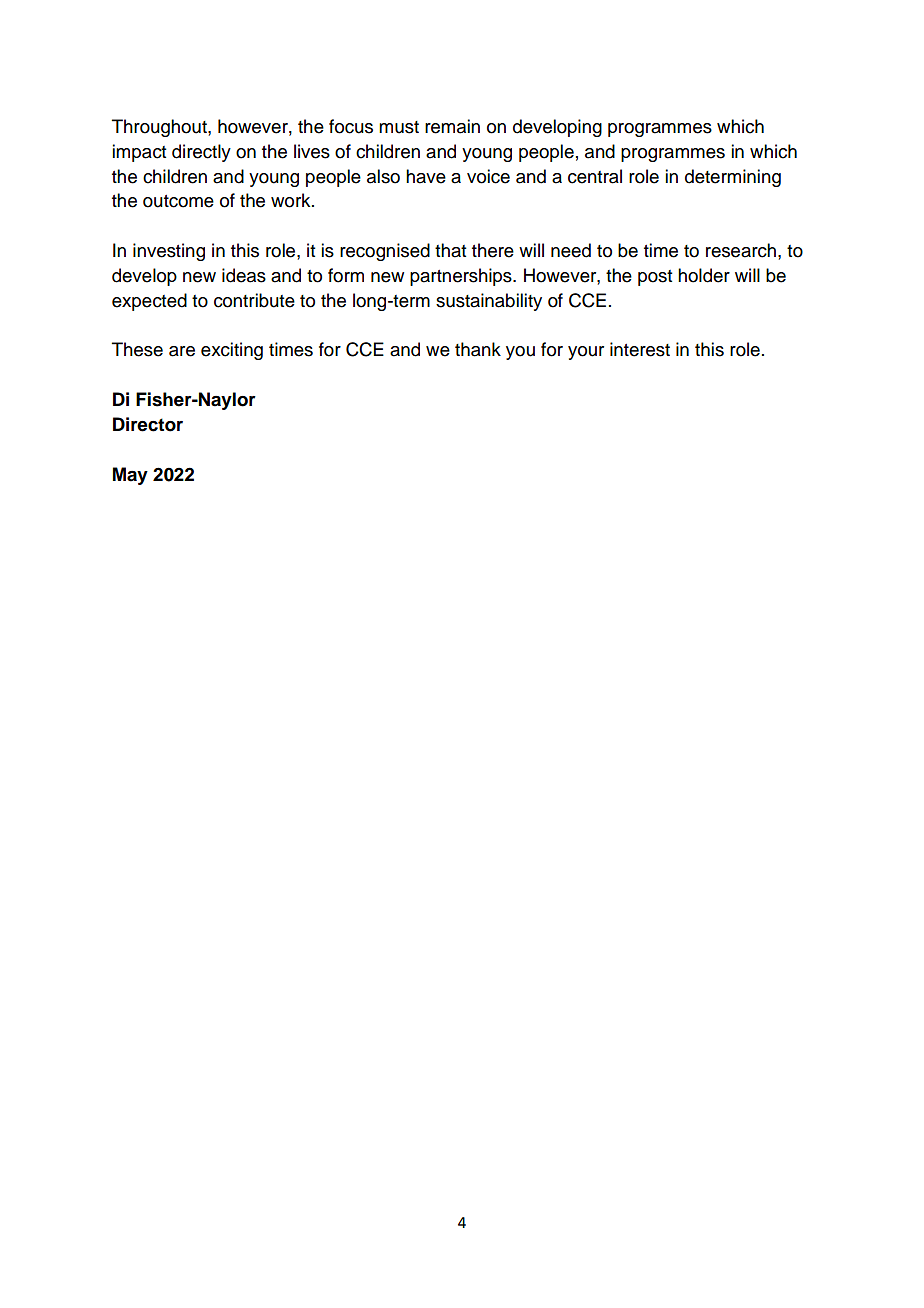 The image size is (924, 1308). Describe the element at coordinates (182, 351) in the page. I see `are` at that location.
